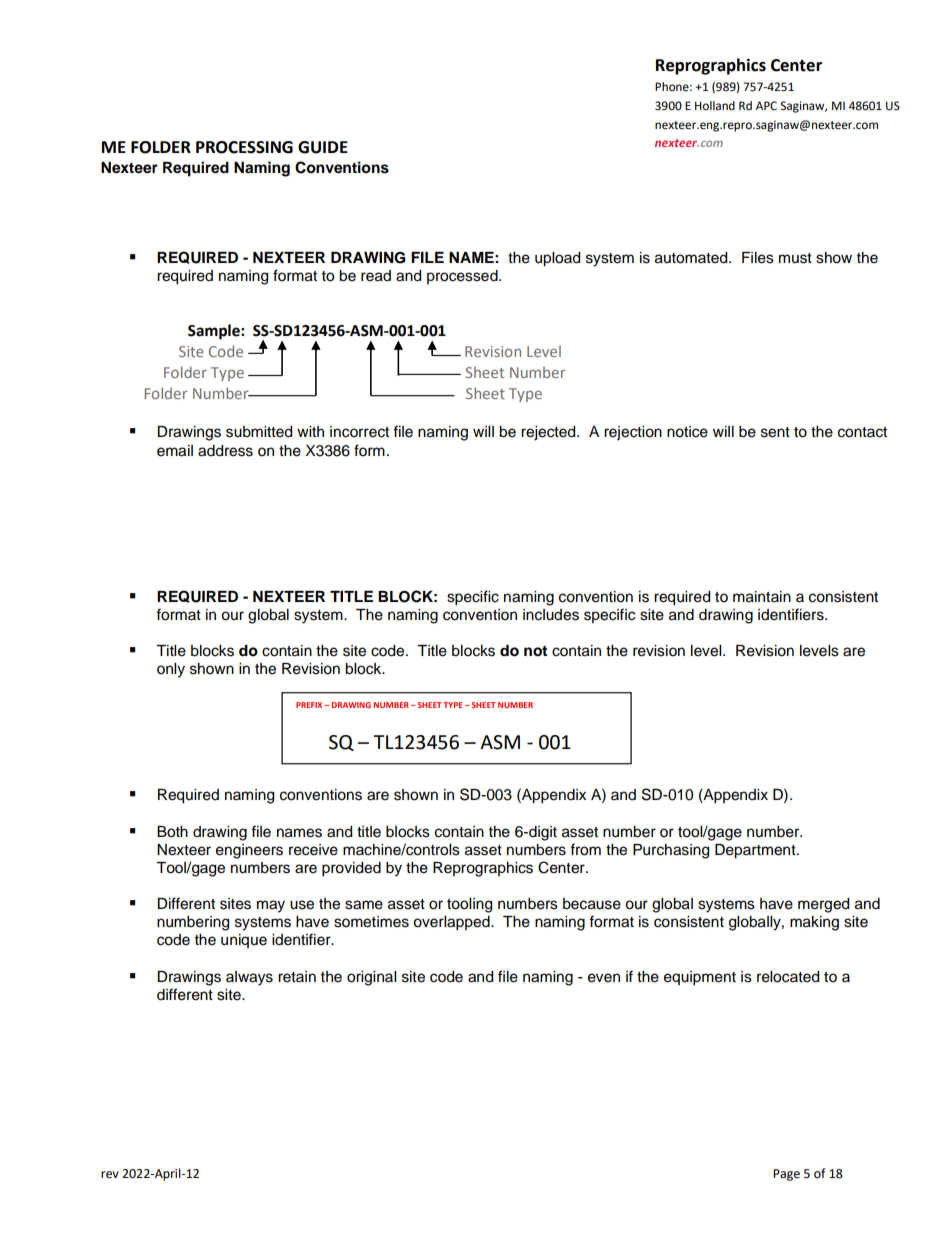 This screenshot has height=1233, width=952. Describe the element at coordinates (244, 147) in the screenshot. I see `PROCESSING` at that location.
